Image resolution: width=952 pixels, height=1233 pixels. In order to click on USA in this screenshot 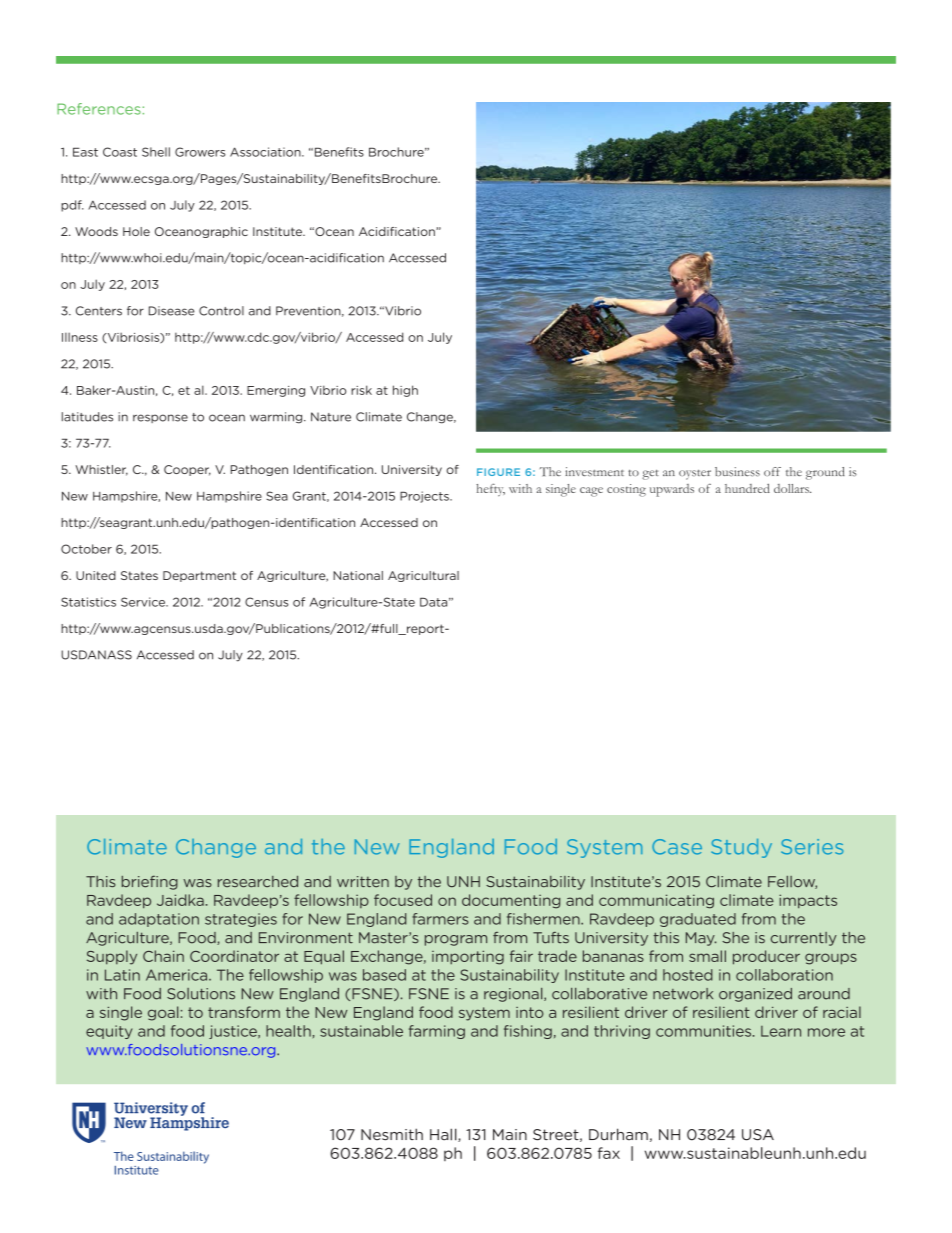, I will do `click(758, 1135)`.
